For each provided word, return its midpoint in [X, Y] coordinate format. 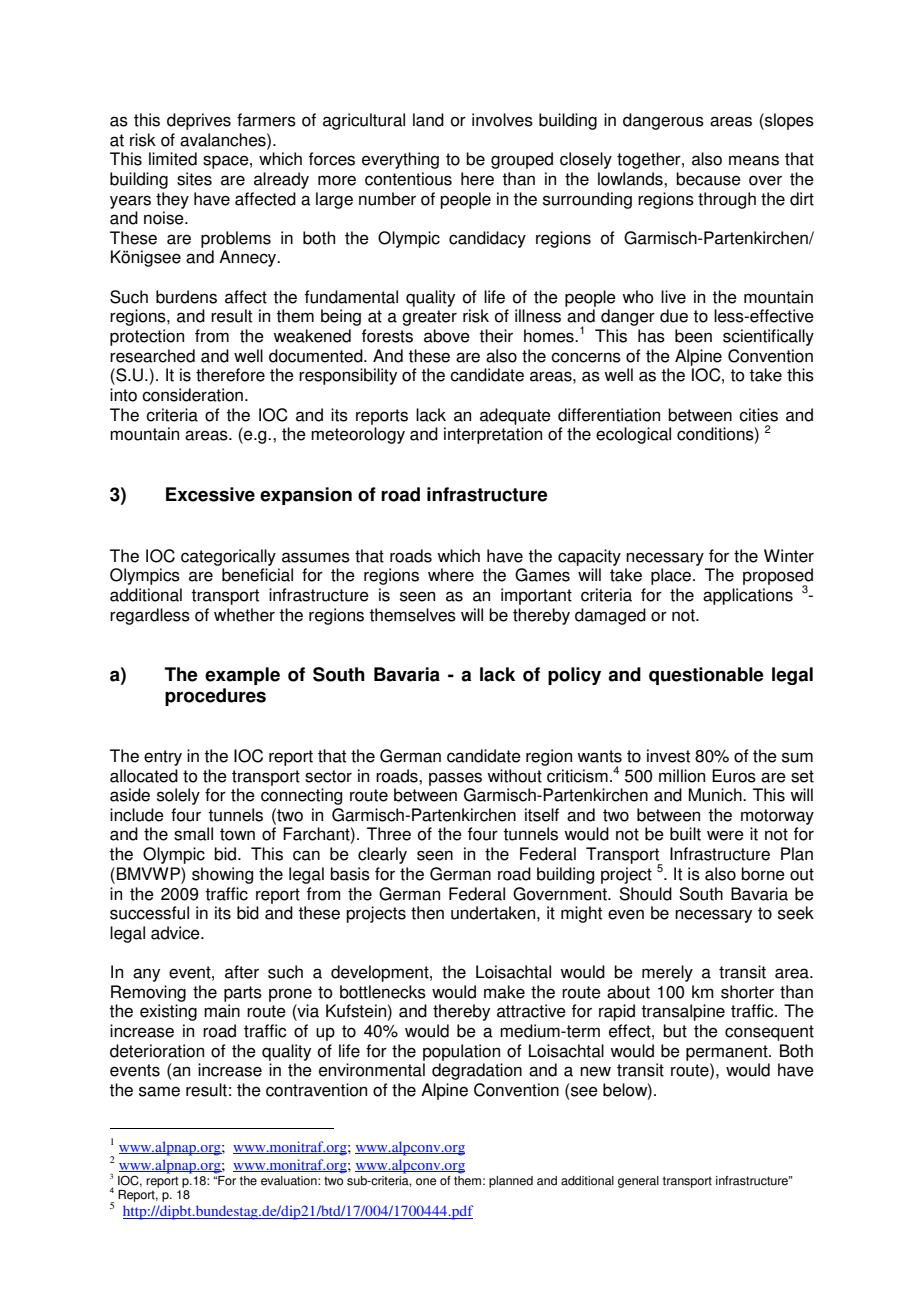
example [242, 676]
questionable [706, 676]
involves [502, 120]
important [536, 596]
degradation [477, 1071]
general [638, 1182]
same [159, 1091]
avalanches [224, 140]
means [754, 160]
